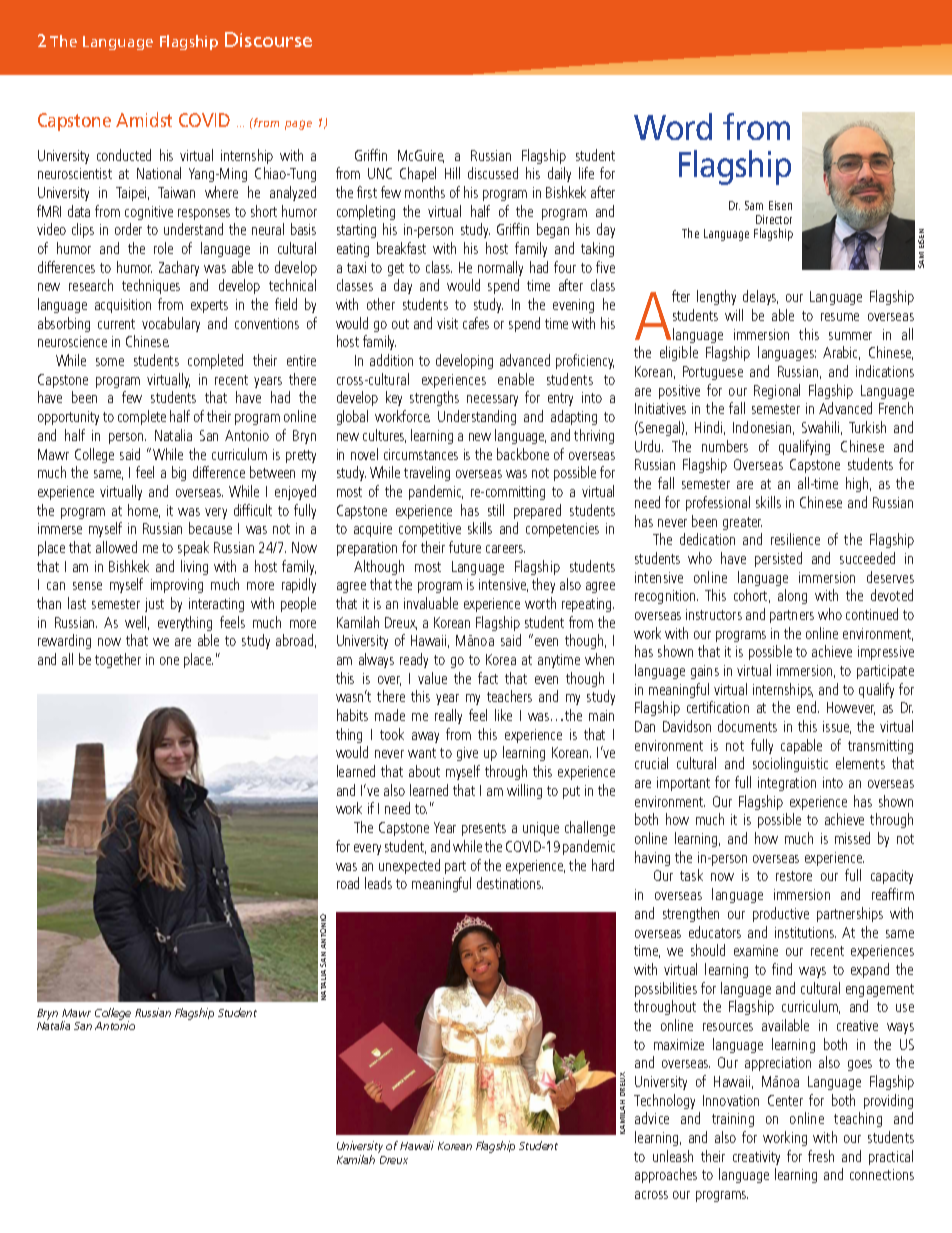 The height and width of the image is (1233, 952). Describe the element at coordinates (673, 126) in the image. I see `Word` at that location.
